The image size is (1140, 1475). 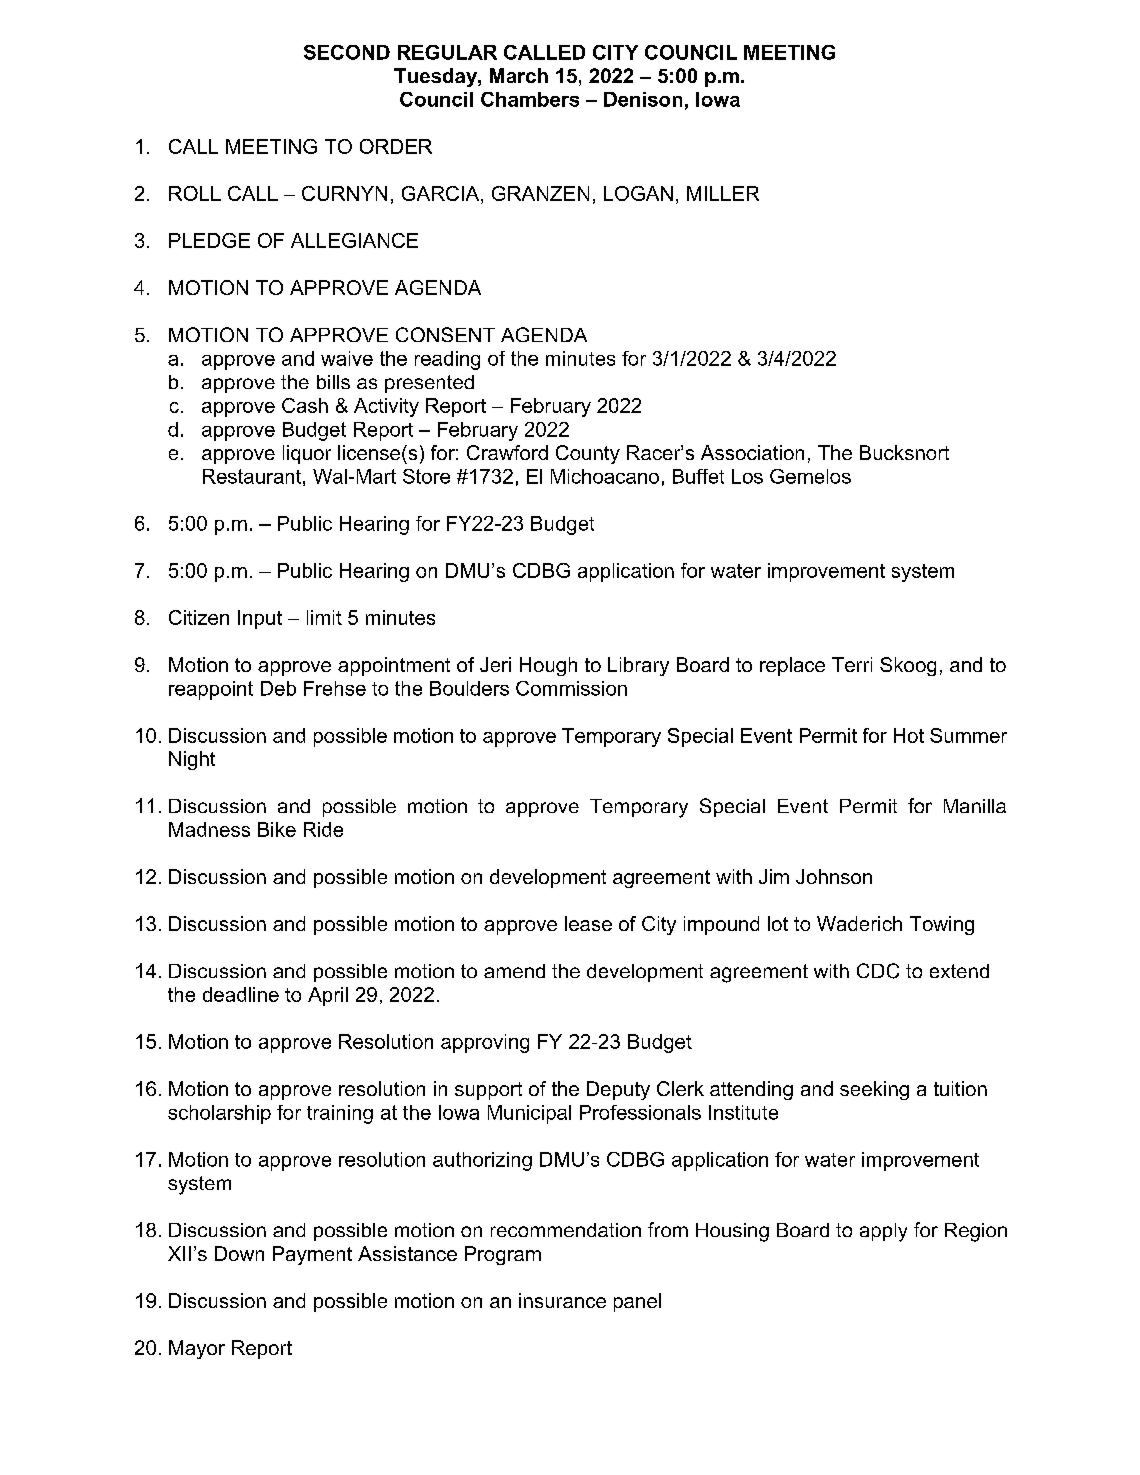 What do you see at coordinates (530, 99) in the image?
I see `Chambers` at bounding box center [530, 99].
